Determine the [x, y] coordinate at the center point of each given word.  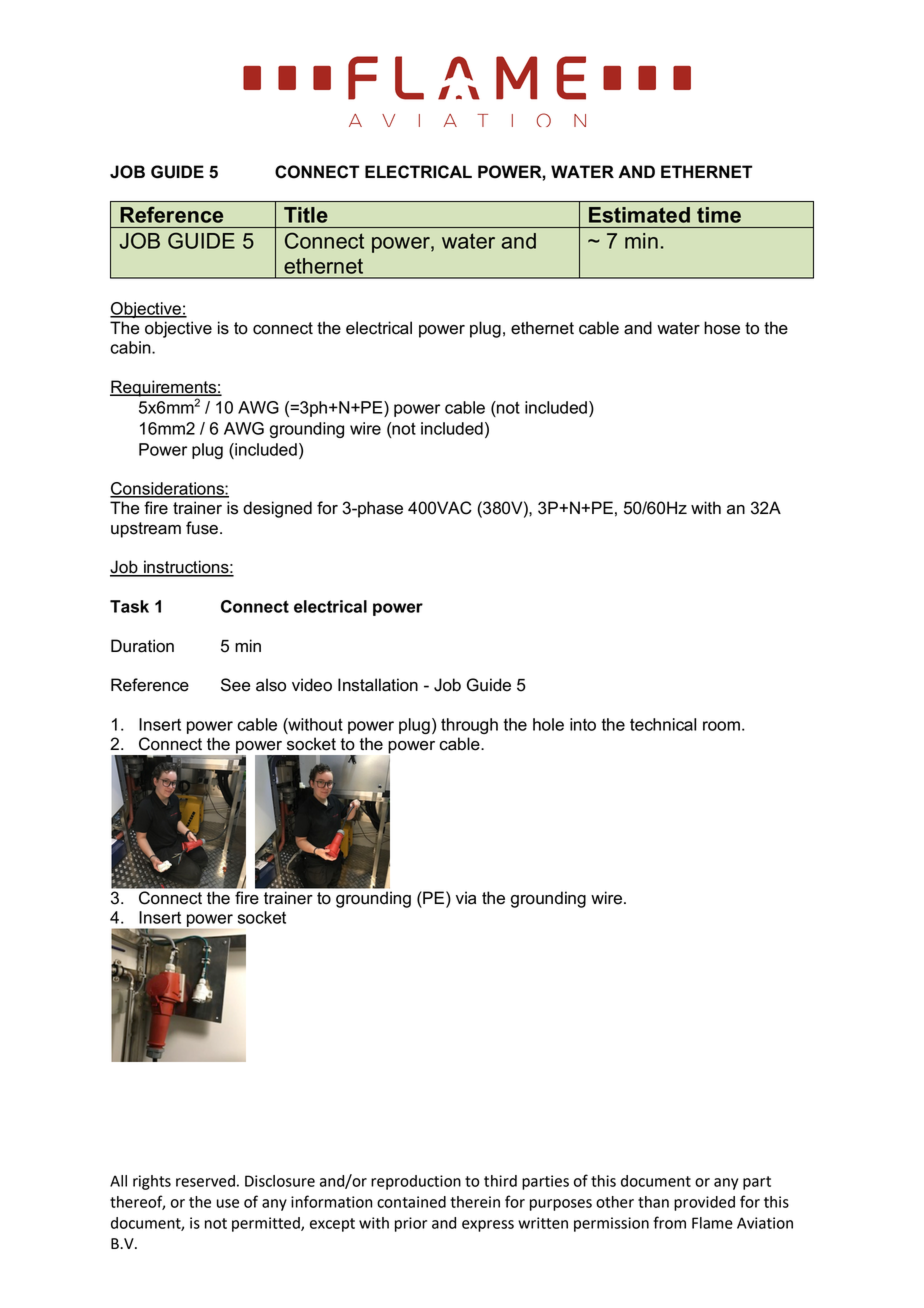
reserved [205, 1181]
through [469, 726]
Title [306, 215]
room [721, 726]
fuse [202, 528]
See [235, 685]
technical [663, 724]
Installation [378, 685]
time [719, 215]
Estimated [639, 215]
